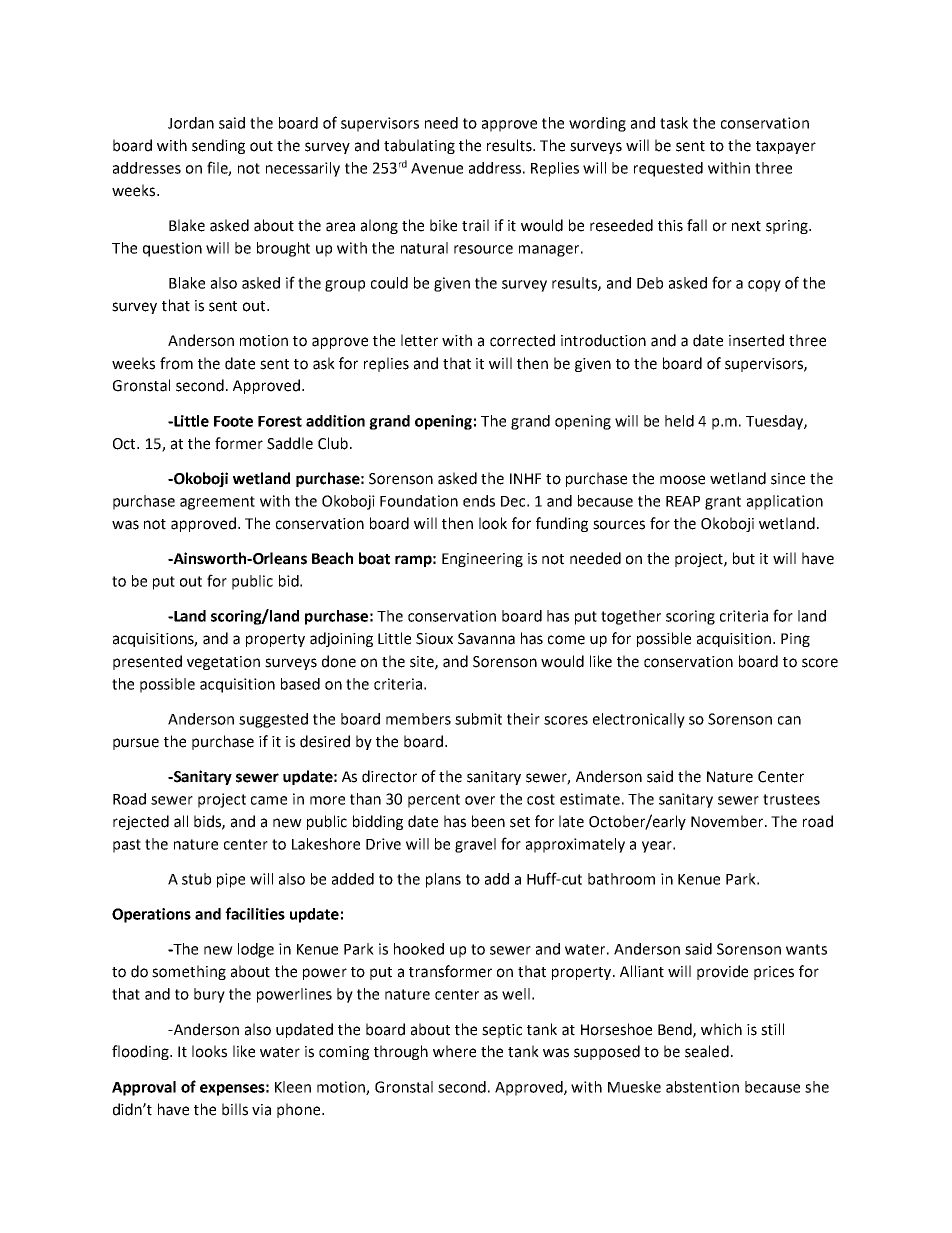 Image resolution: width=952 pixels, height=1233 pixels. What do you see at coordinates (218, 146) in the screenshot?
I see `sending` at bounding box center [218, 146].
